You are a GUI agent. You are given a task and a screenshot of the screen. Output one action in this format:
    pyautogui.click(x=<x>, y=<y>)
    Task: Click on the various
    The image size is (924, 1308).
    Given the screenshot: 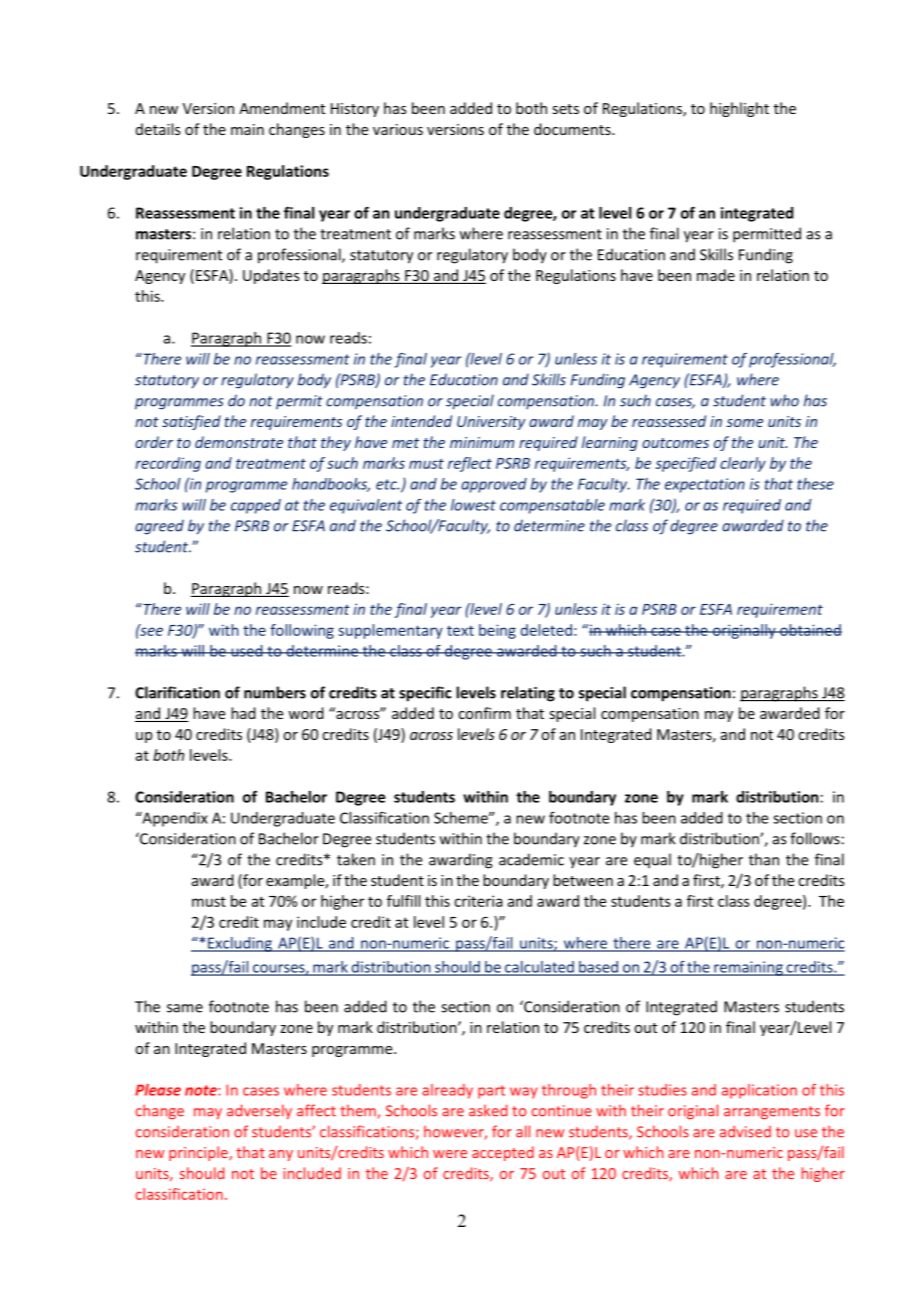 What is the action you would take?
    pyautogui.click(x=398, y=129)
